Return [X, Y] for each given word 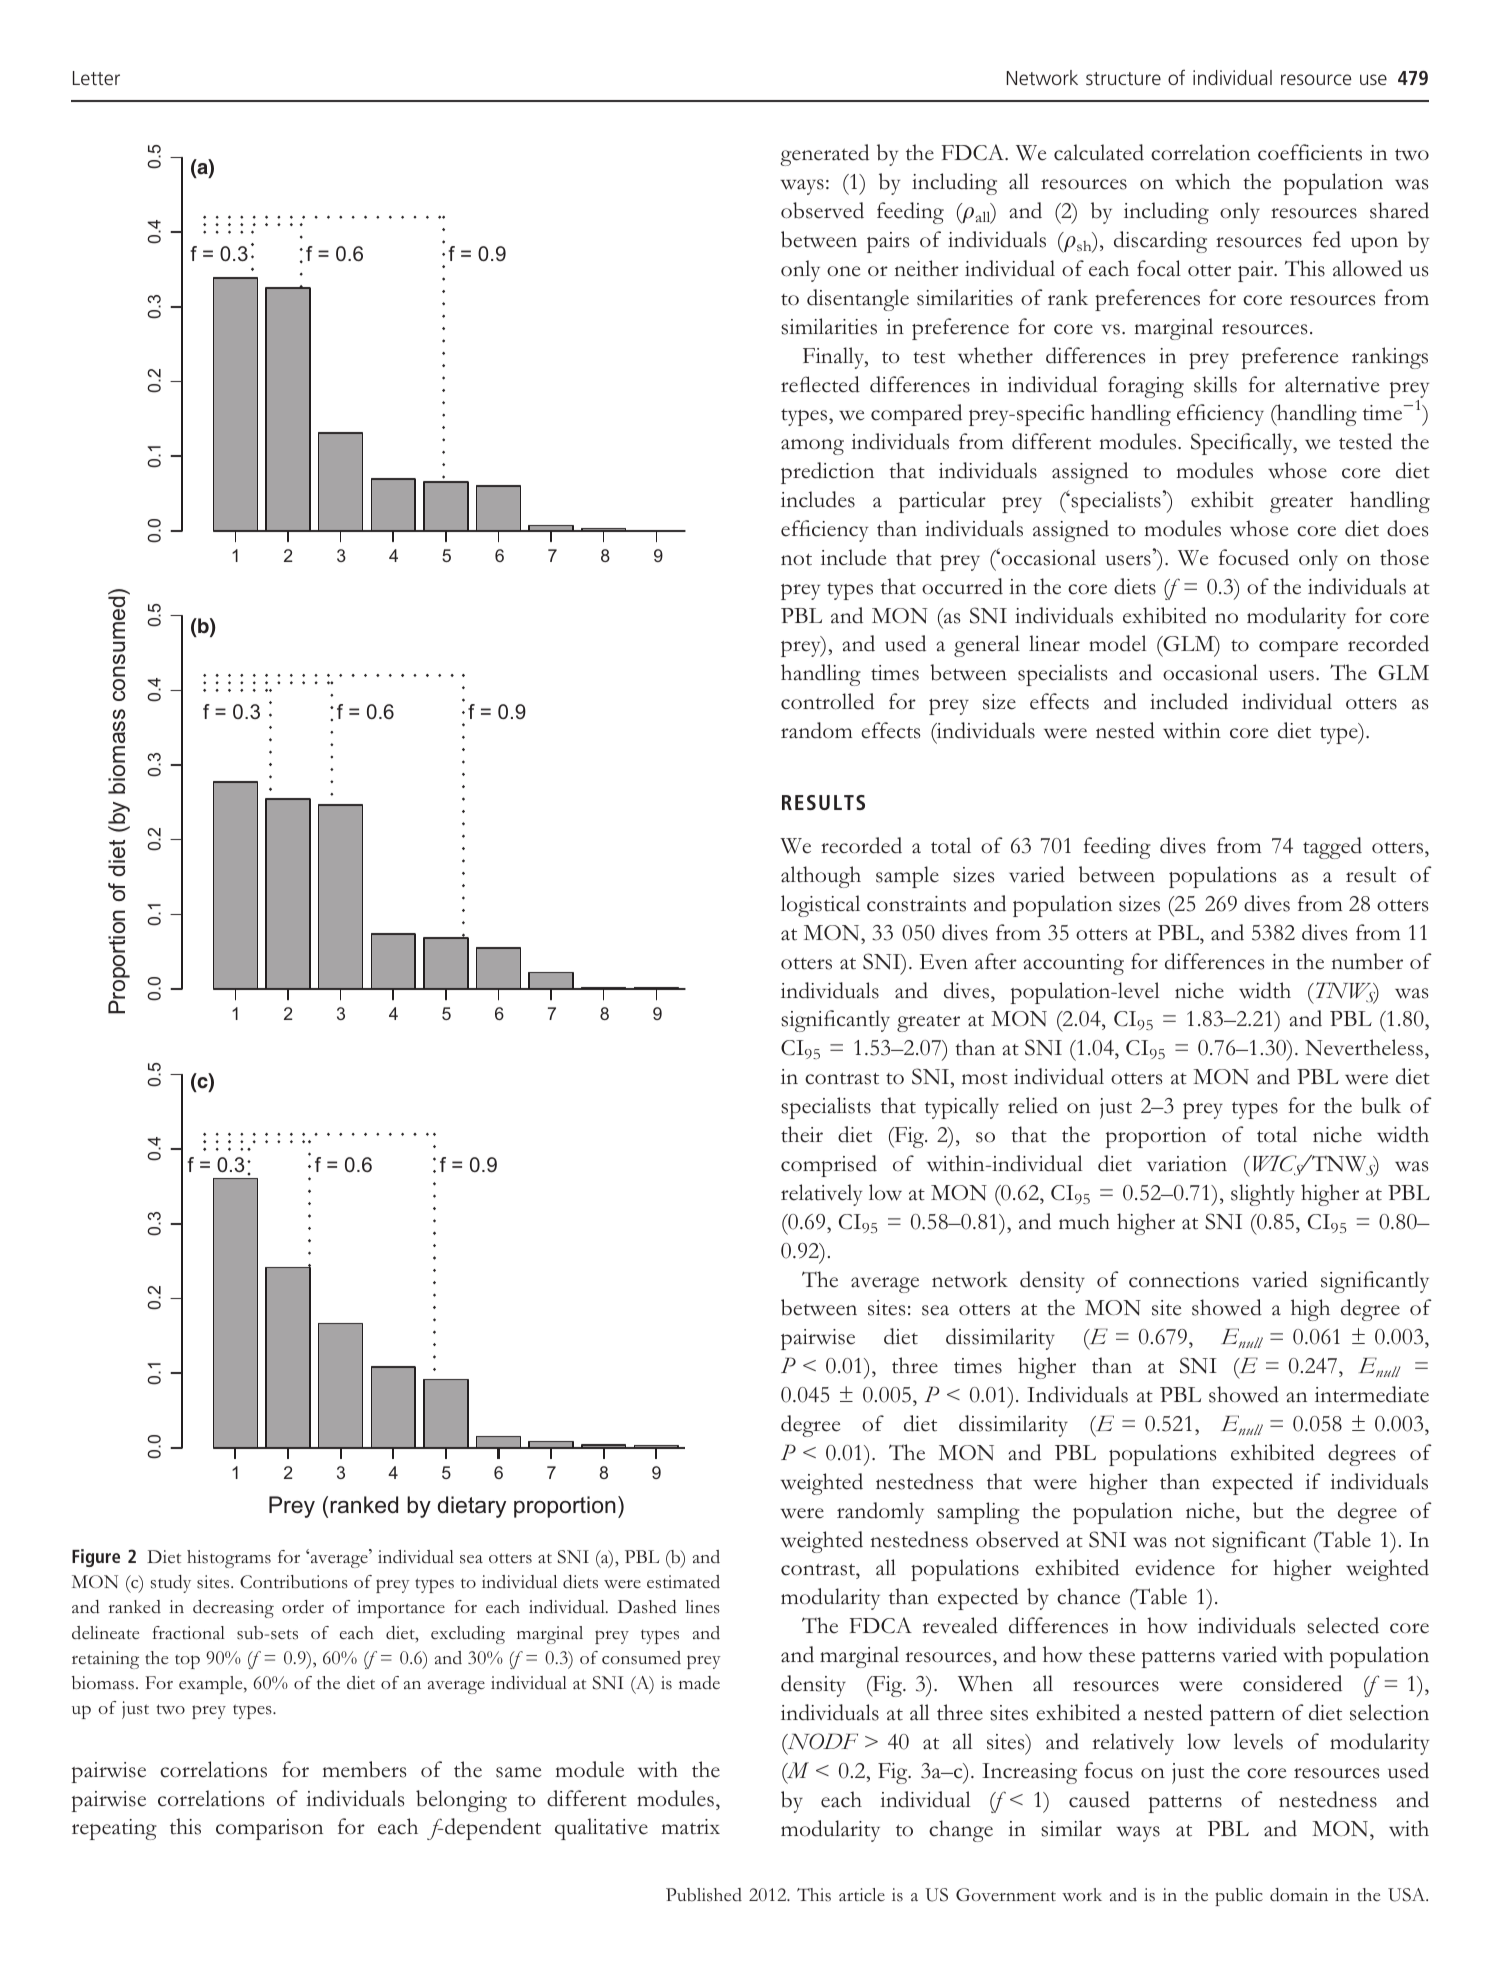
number [1367, 961]
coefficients [1310, 152]
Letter [96, 78]
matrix [691, 1827]
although [821, 877]
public [1239, 1897]
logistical [820, 906]
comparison [269, 1829]
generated [824, 155]
